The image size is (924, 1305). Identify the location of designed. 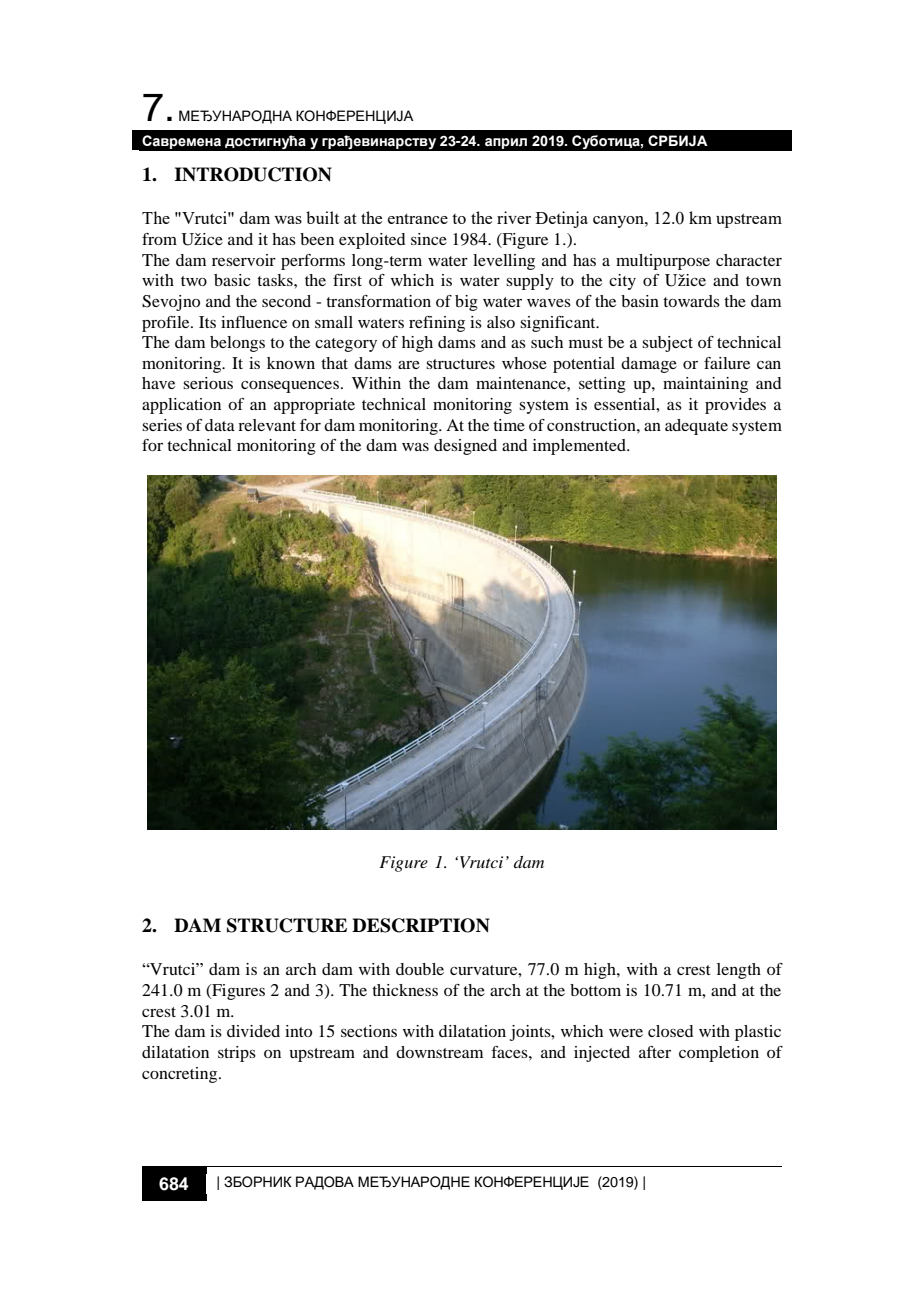
(465, 447).
